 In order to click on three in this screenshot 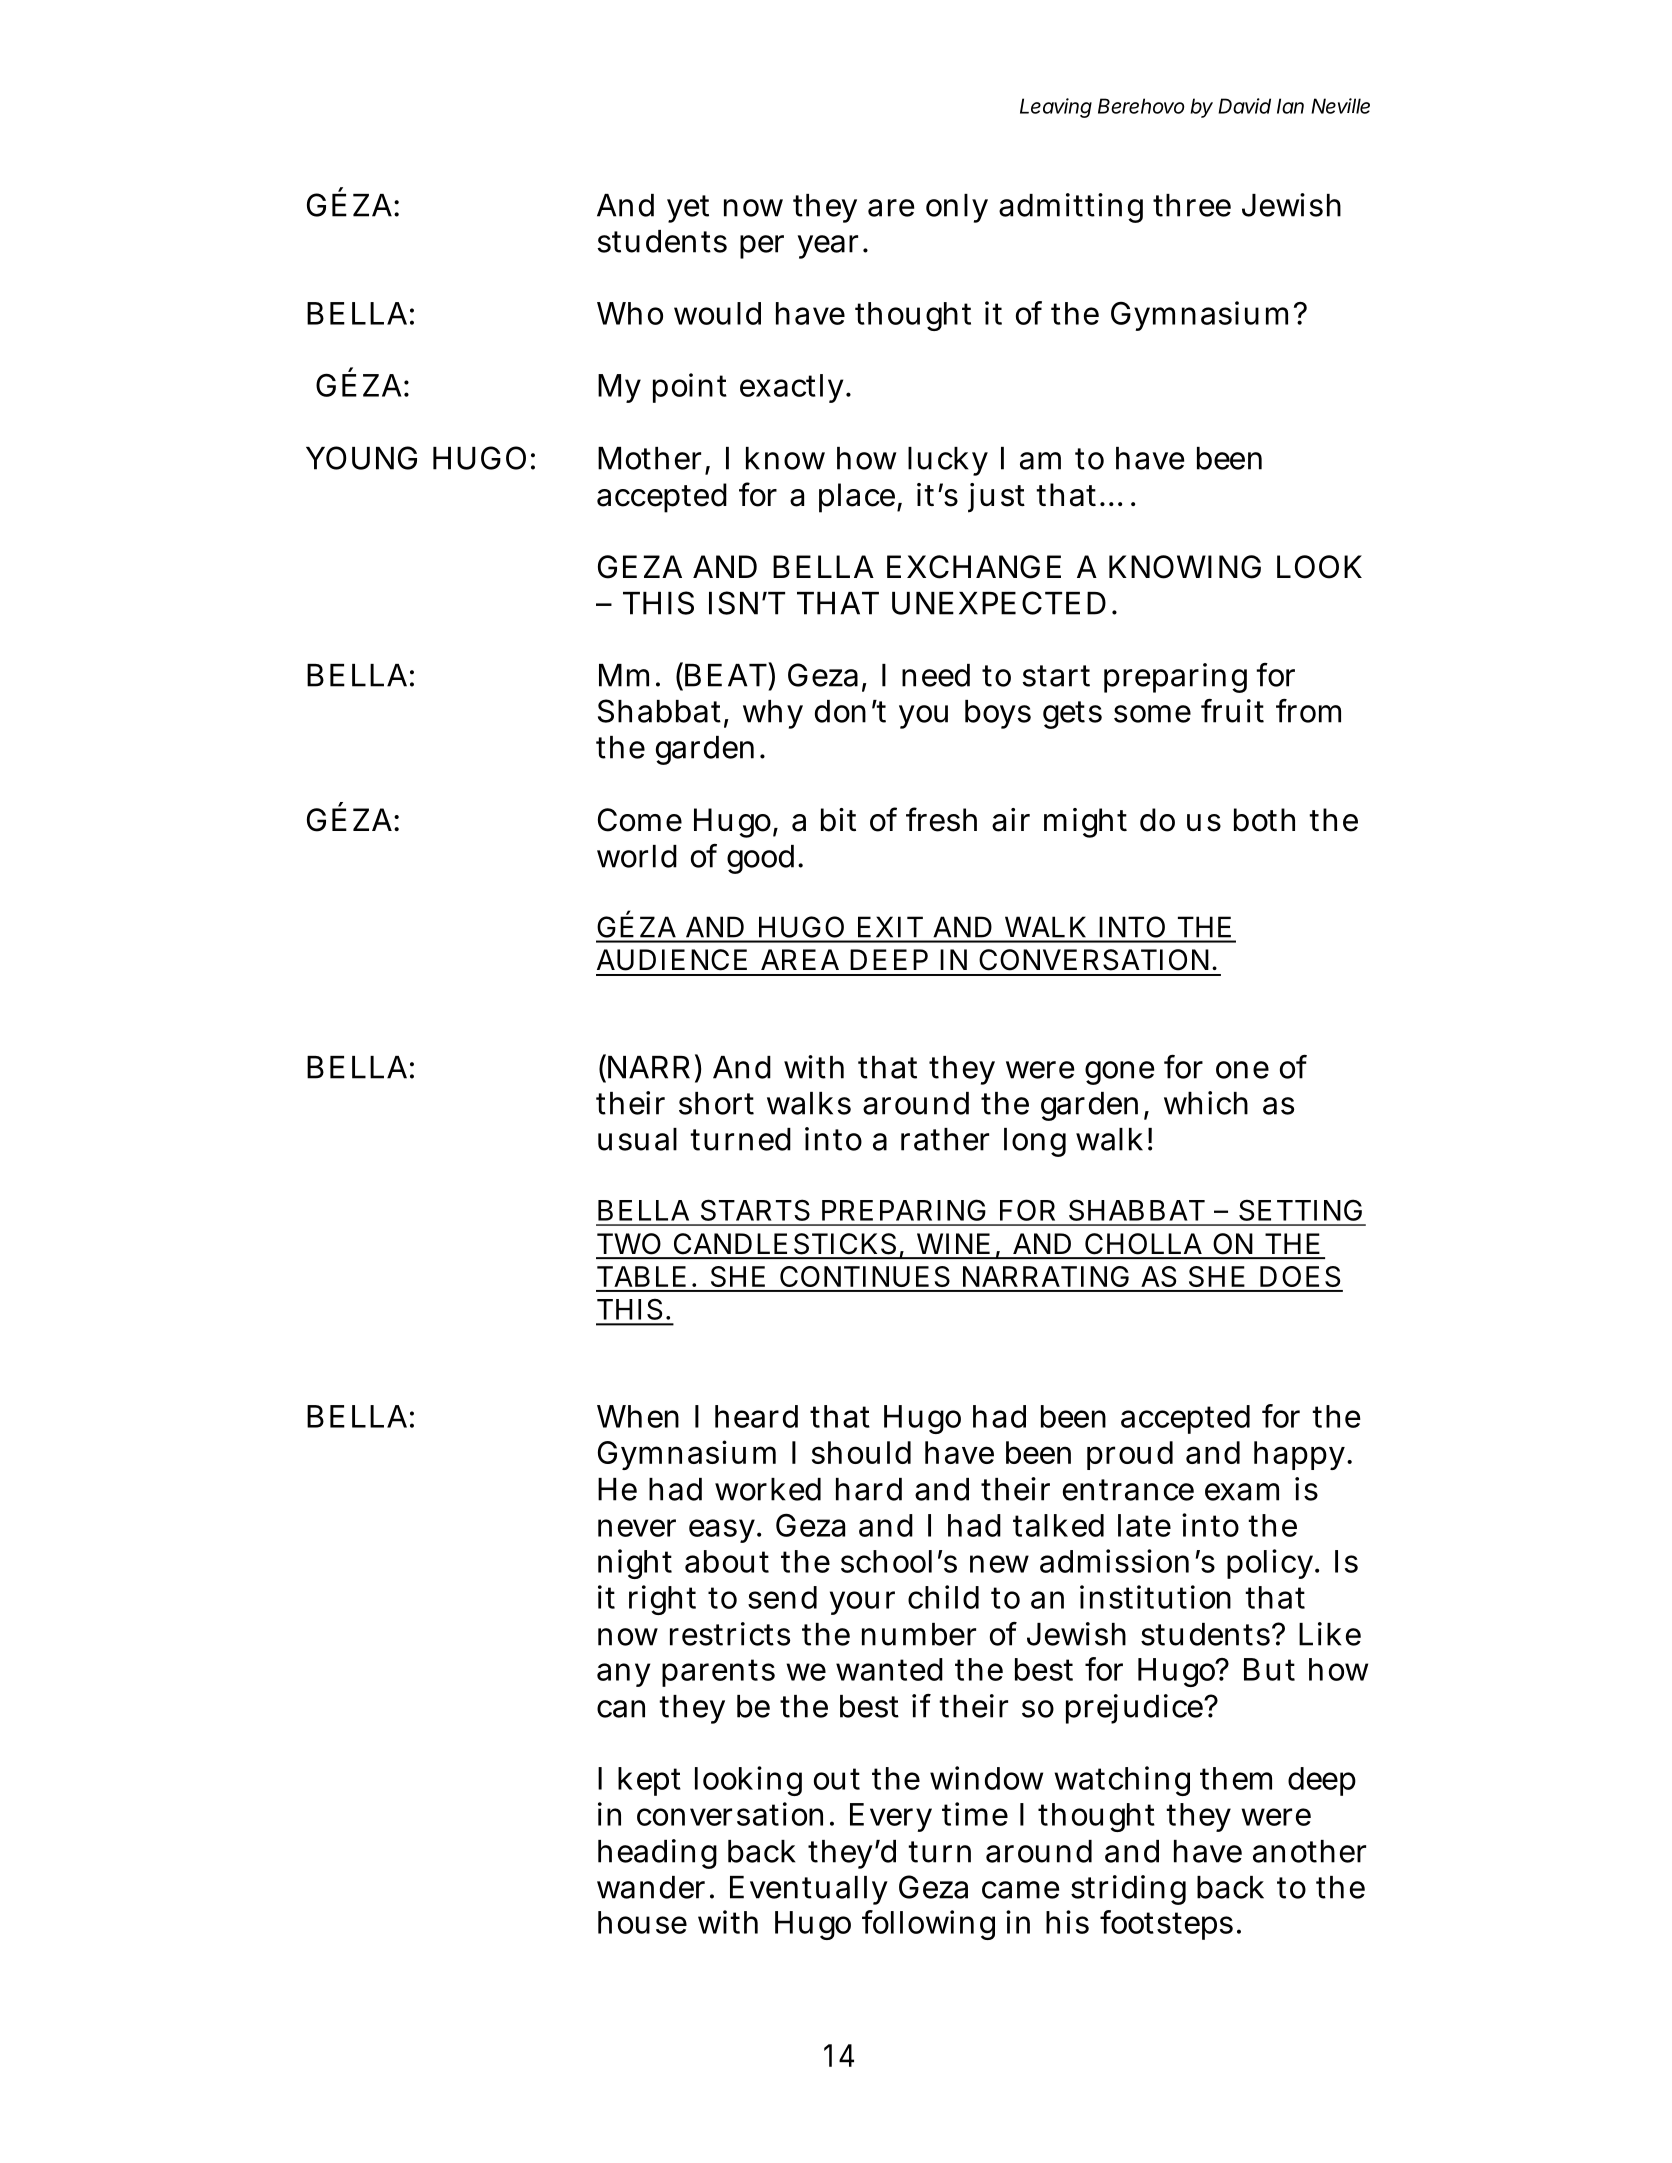, I will do `click(1192, 205)`.
